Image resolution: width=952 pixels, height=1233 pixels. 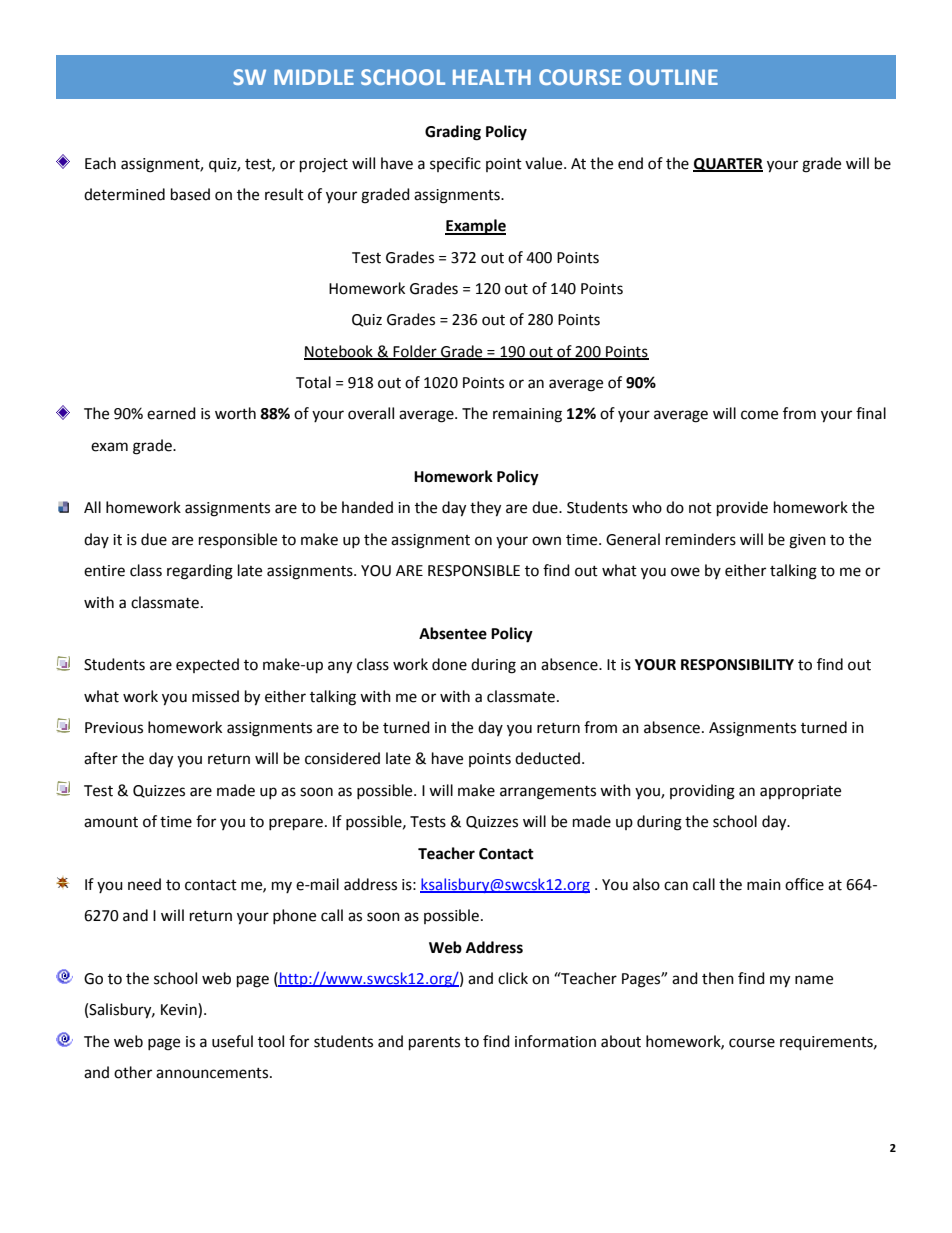 I want to click on Folder, so click(x=415, y=352).
